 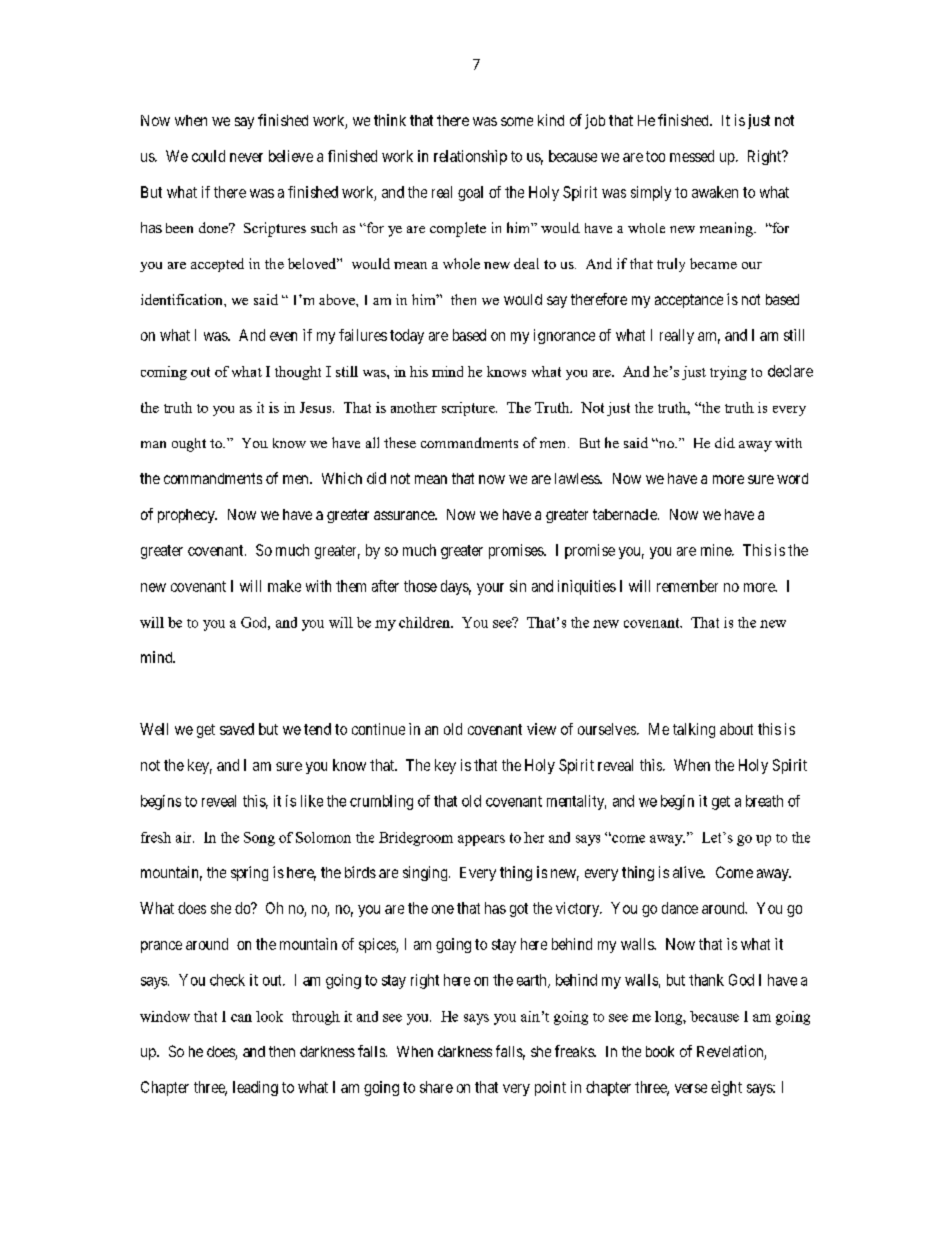 What do you see at coordinates (470, 157) in the screenshot?
I see `relationship` at bounding box center [470, 157].
